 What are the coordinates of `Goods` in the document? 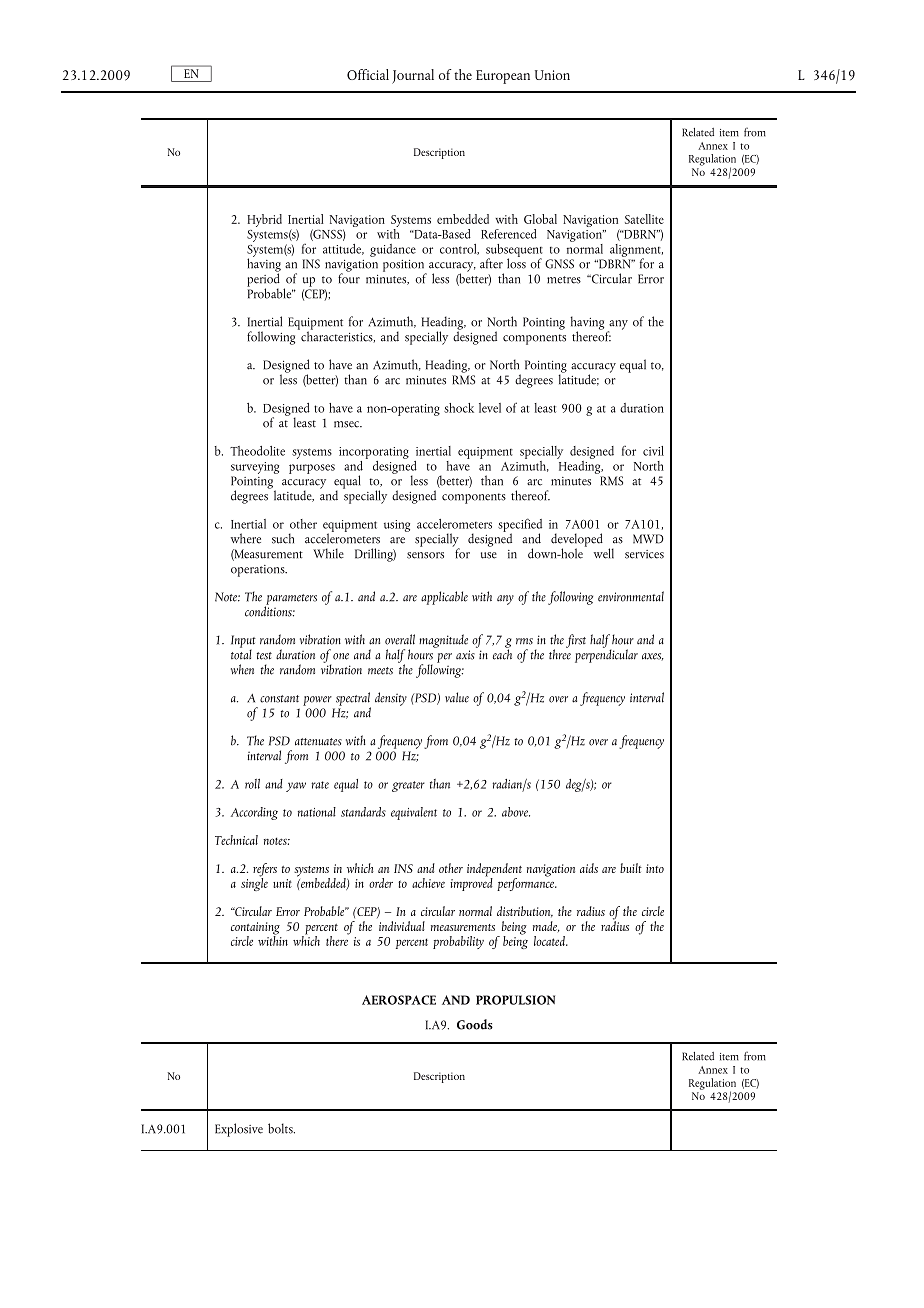 It's located at (475, 1024).
